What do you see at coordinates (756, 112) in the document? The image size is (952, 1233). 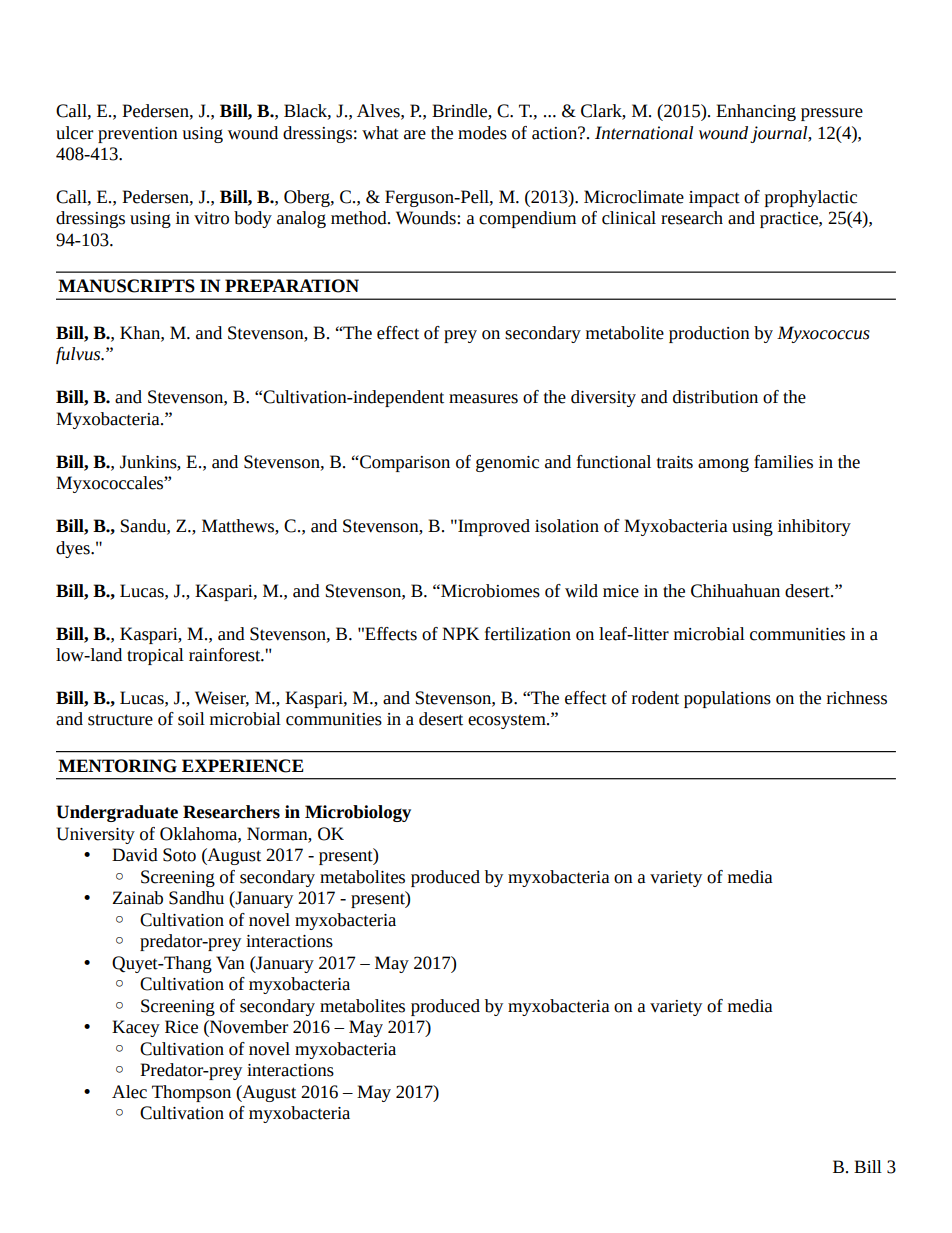 I see `Enhancing` at bounding box center [756, 112].
